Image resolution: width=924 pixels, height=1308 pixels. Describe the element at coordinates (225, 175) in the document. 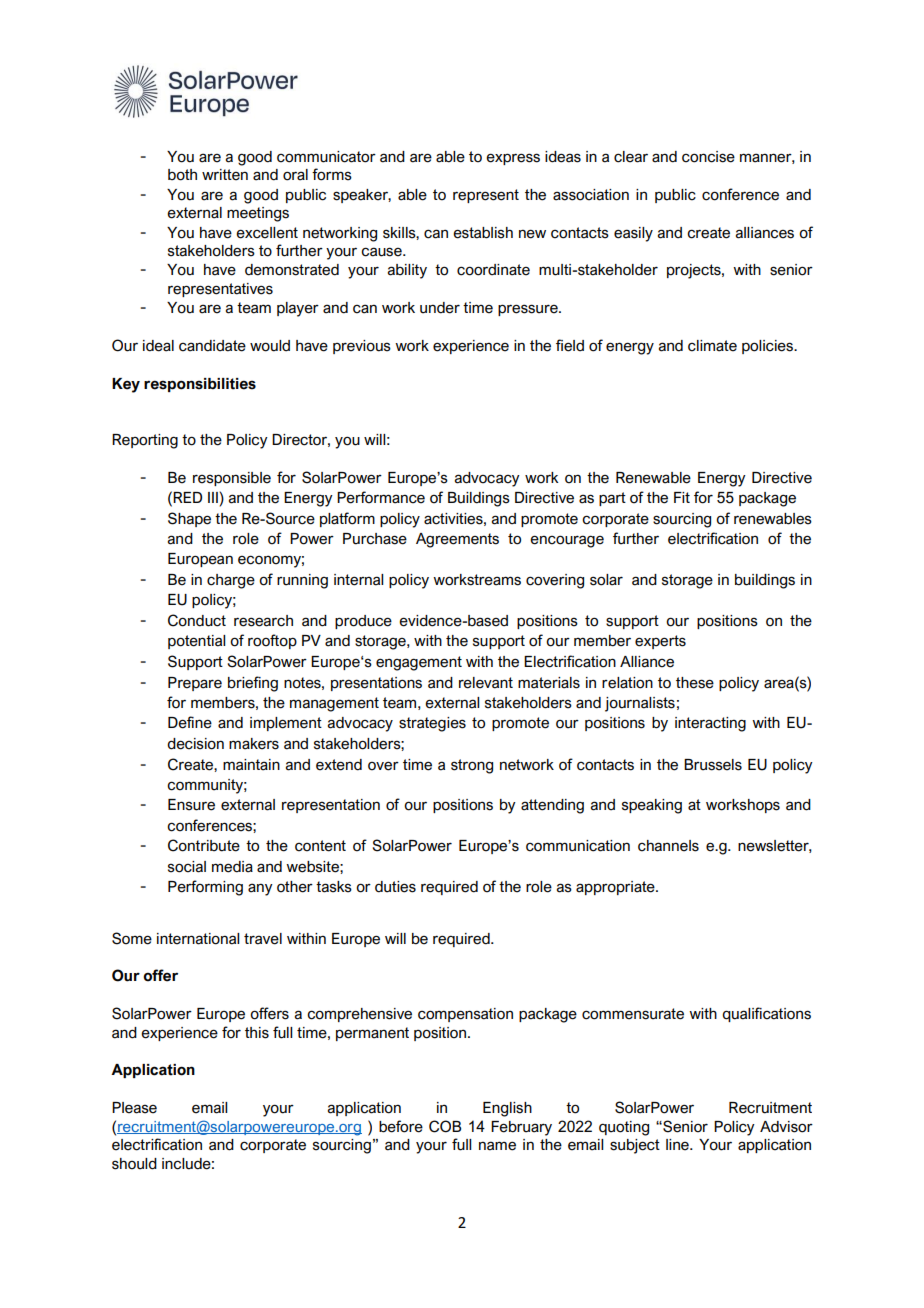

I see `written` at that location.
